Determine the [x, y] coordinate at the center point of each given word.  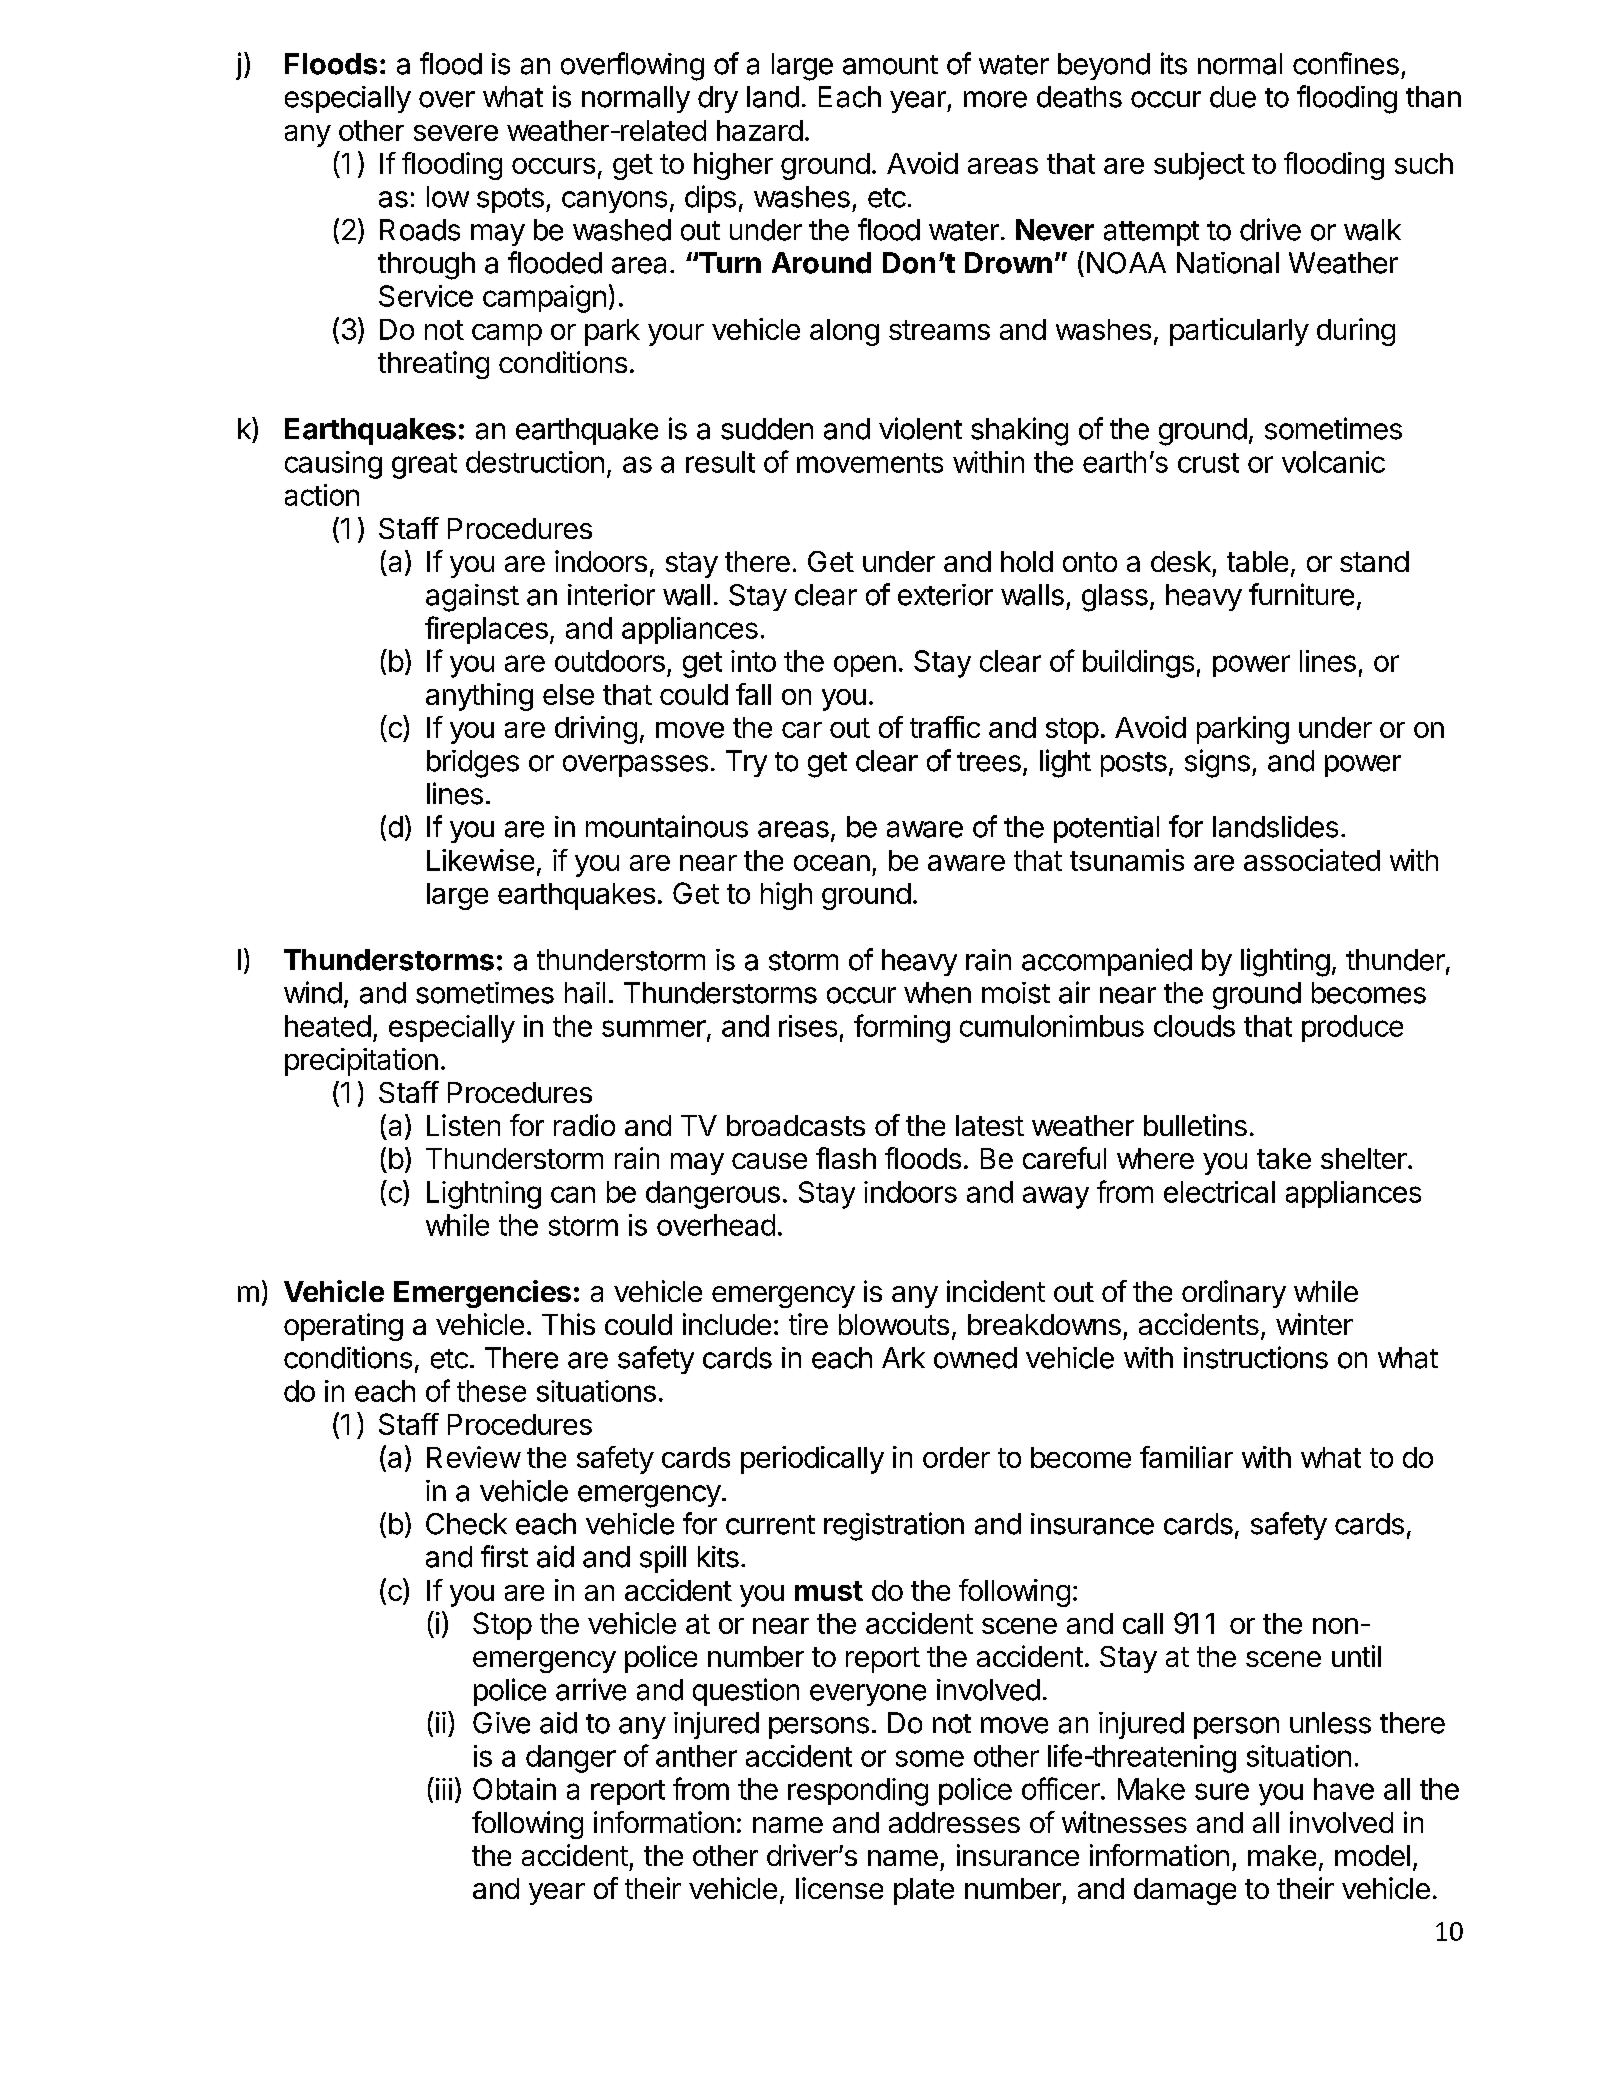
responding [858, 1792]
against [472, 598]
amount [890, 65]
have [1344, 1789]
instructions [1256, 1357]
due [1233, 97]
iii [444, 1789]
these [491, 1391]
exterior [945, 595]
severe [456, 133]
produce [1352, 1028]
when [937, 993]
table [1257, 561]
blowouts [894, 1324]
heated [328, 1026]
